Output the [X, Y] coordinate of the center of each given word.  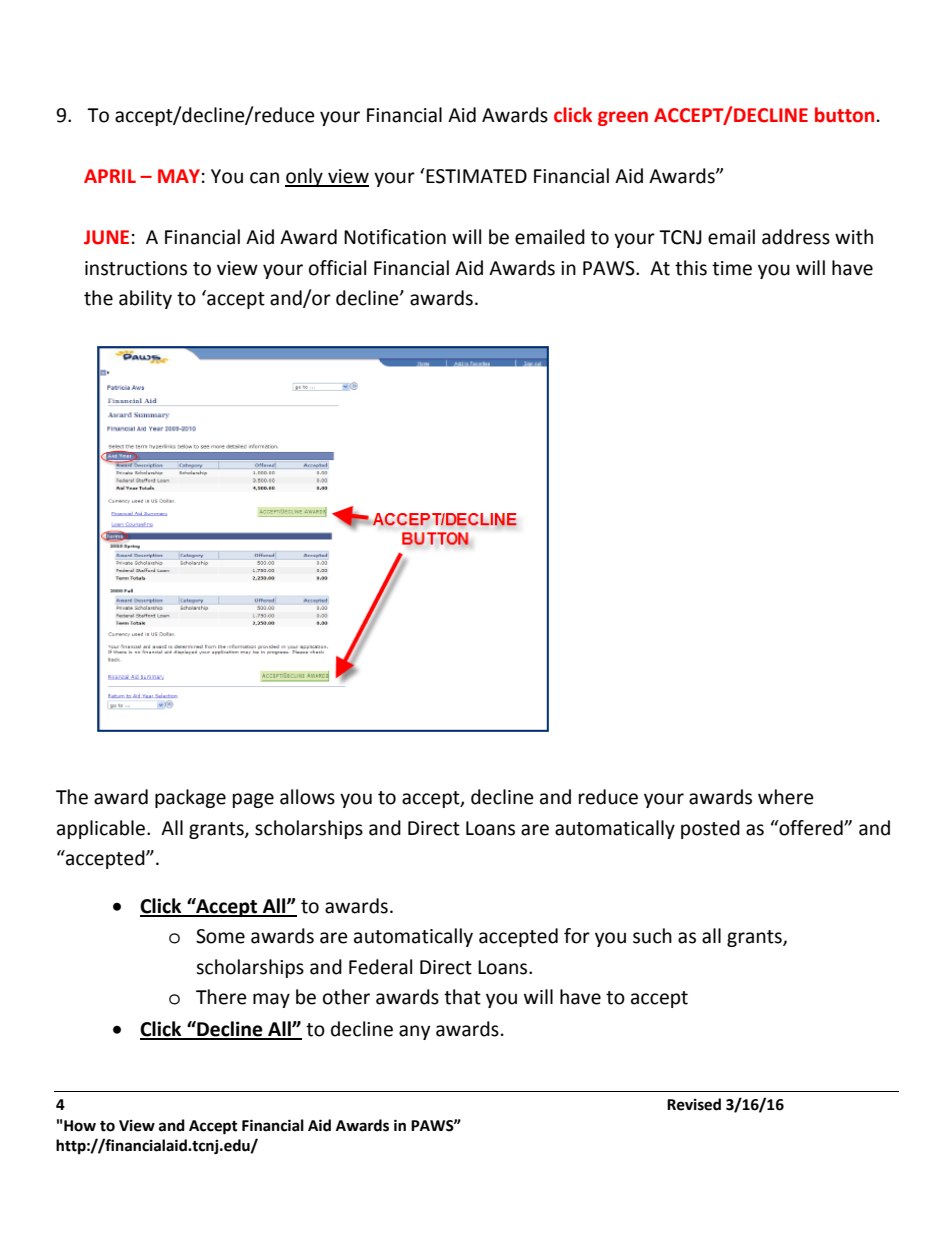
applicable [102, 829]
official [337, 268]
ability [145, 299]
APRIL [110, 176]
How [80, 1126]
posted [710, 829]
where [786, 797]
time [732, 268]
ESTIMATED [475, 176]
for [577, 936]
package [190, 798]
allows [307, 797]
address [796, 237]
